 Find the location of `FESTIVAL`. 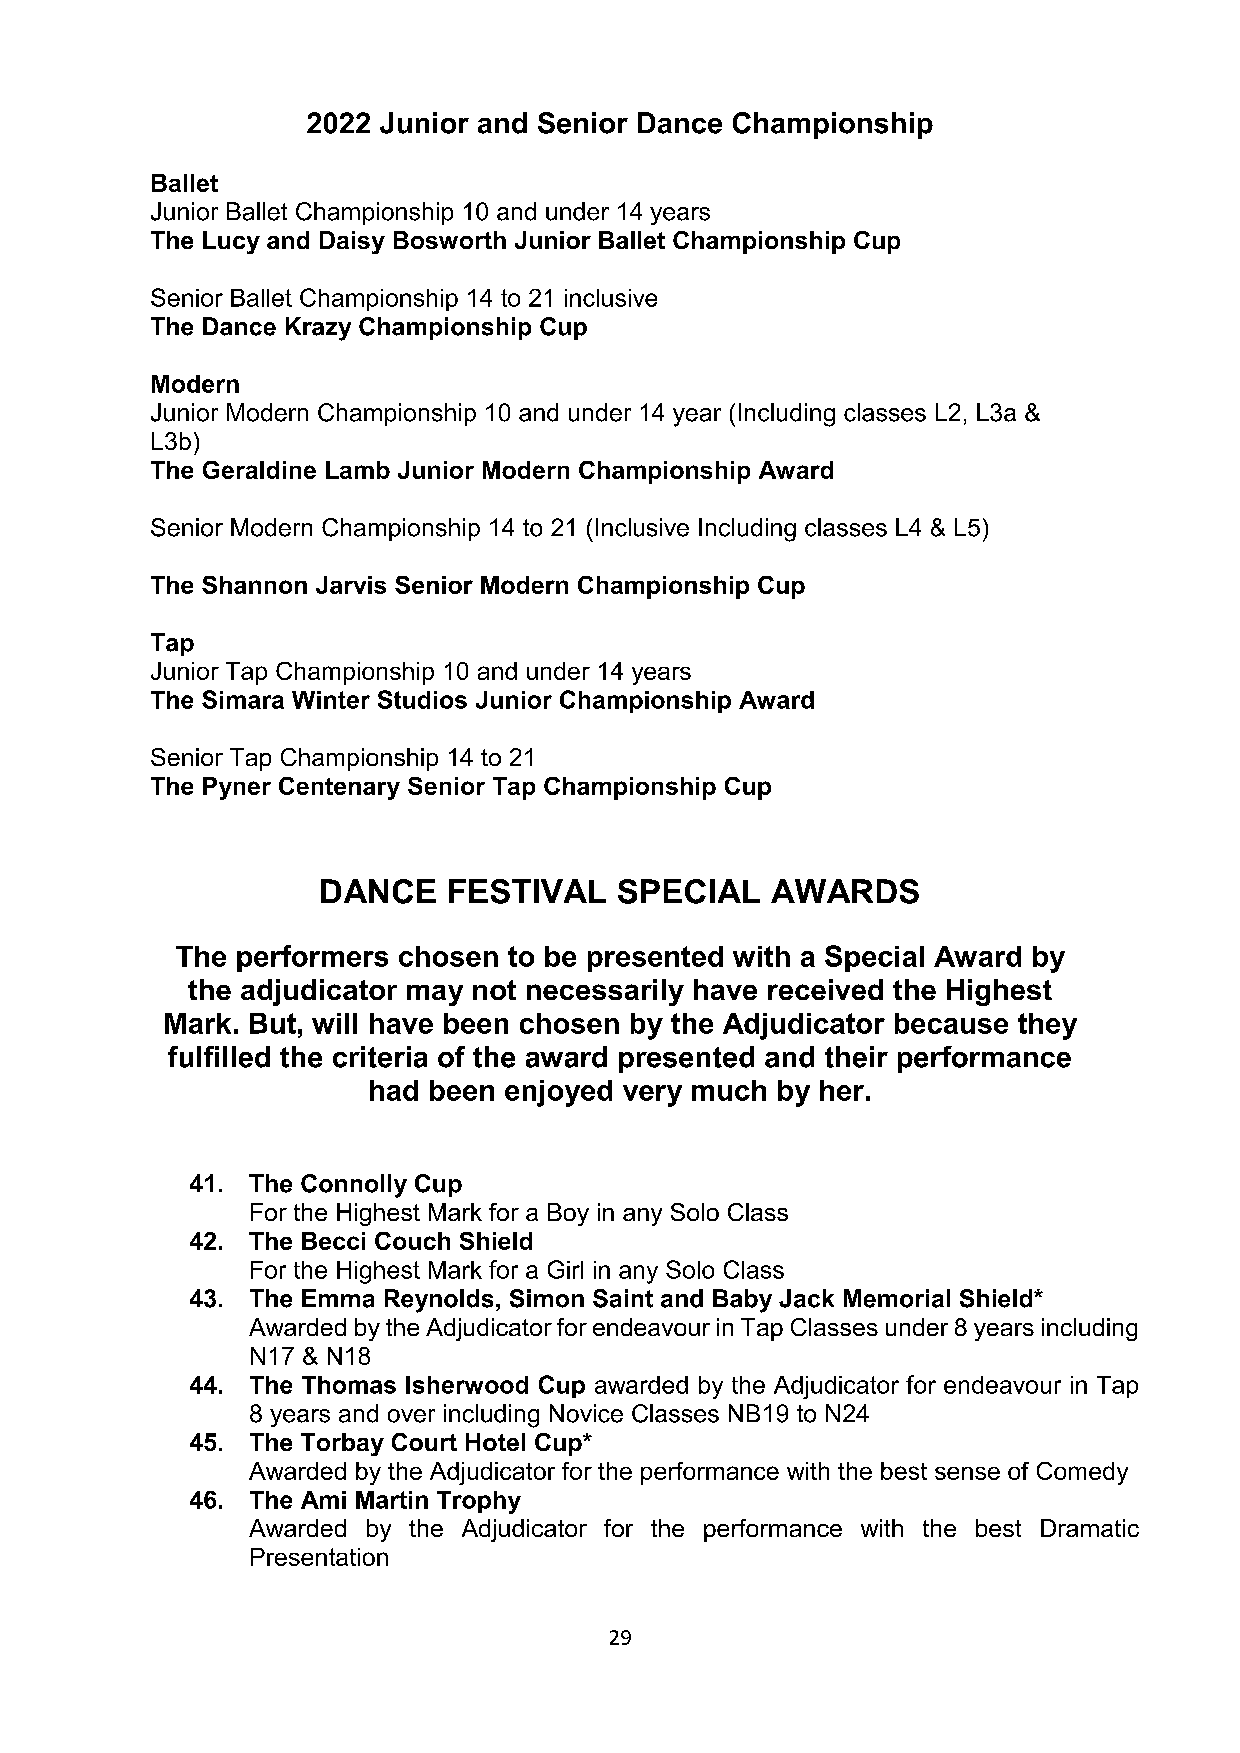

FESTIVAL is located at coordinates (527, 891).
